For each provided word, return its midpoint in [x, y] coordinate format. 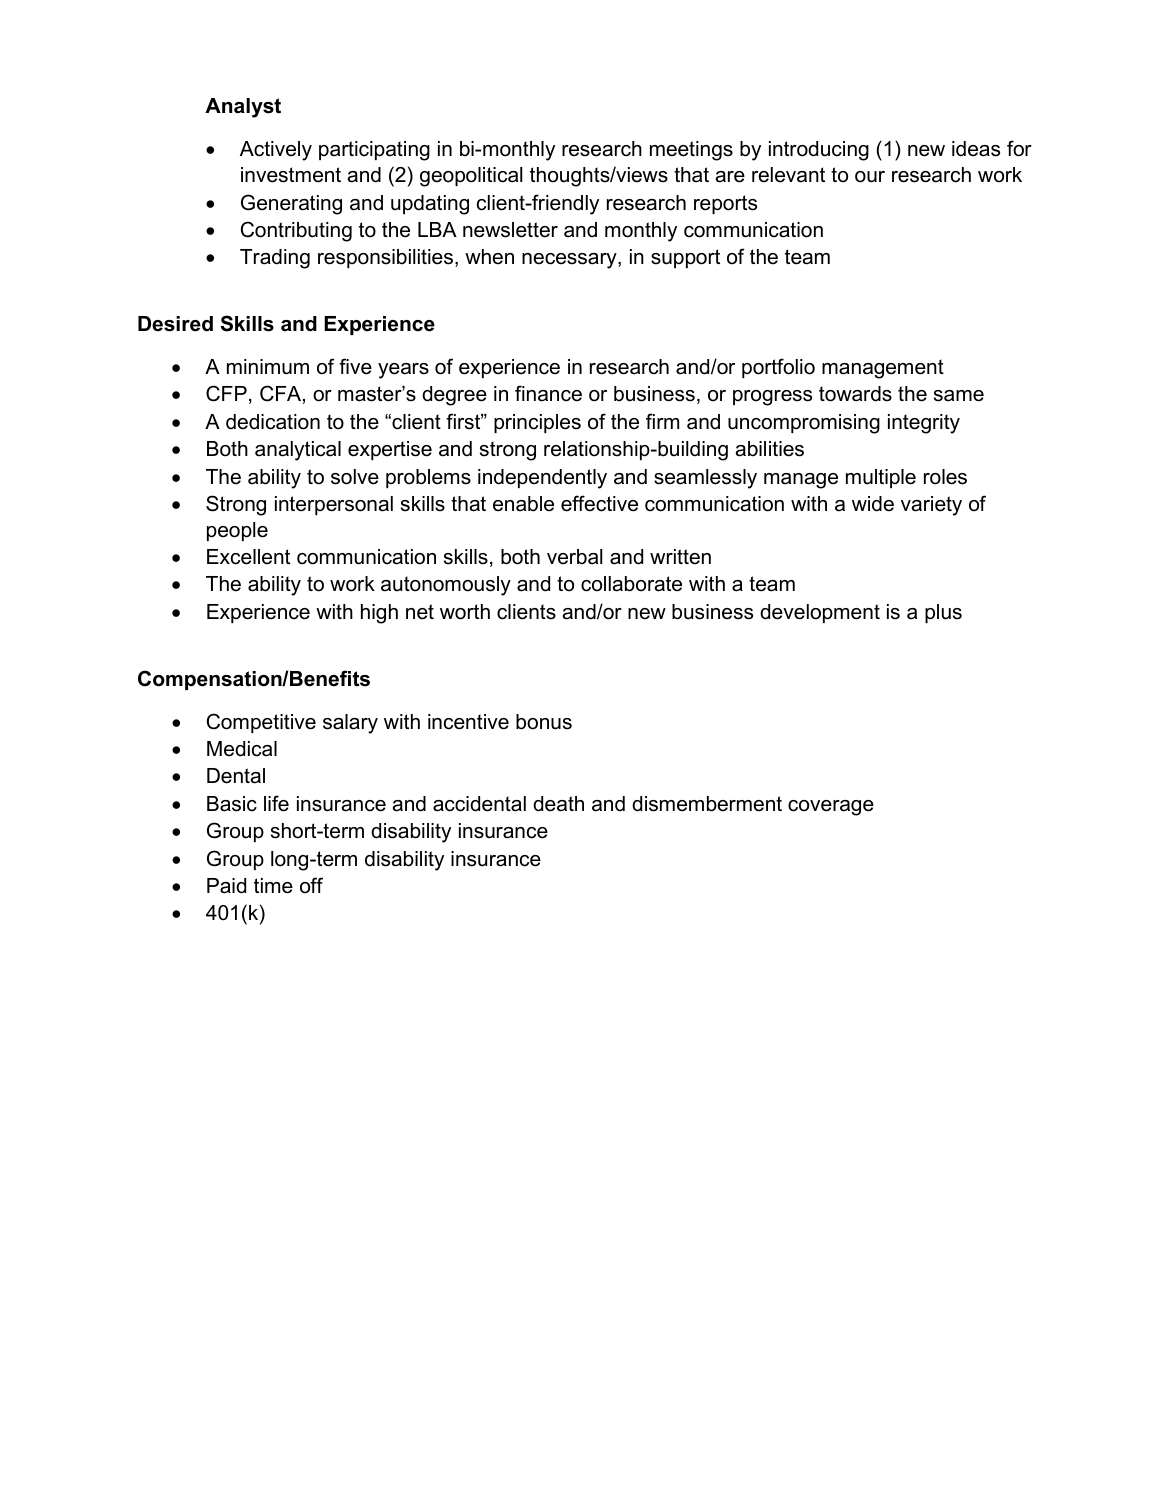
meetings [691, 151]
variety [931, 506]
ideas [976, 149]
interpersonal [334, 505]
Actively [276, 151]
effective [599, 503]
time [273, 886]
